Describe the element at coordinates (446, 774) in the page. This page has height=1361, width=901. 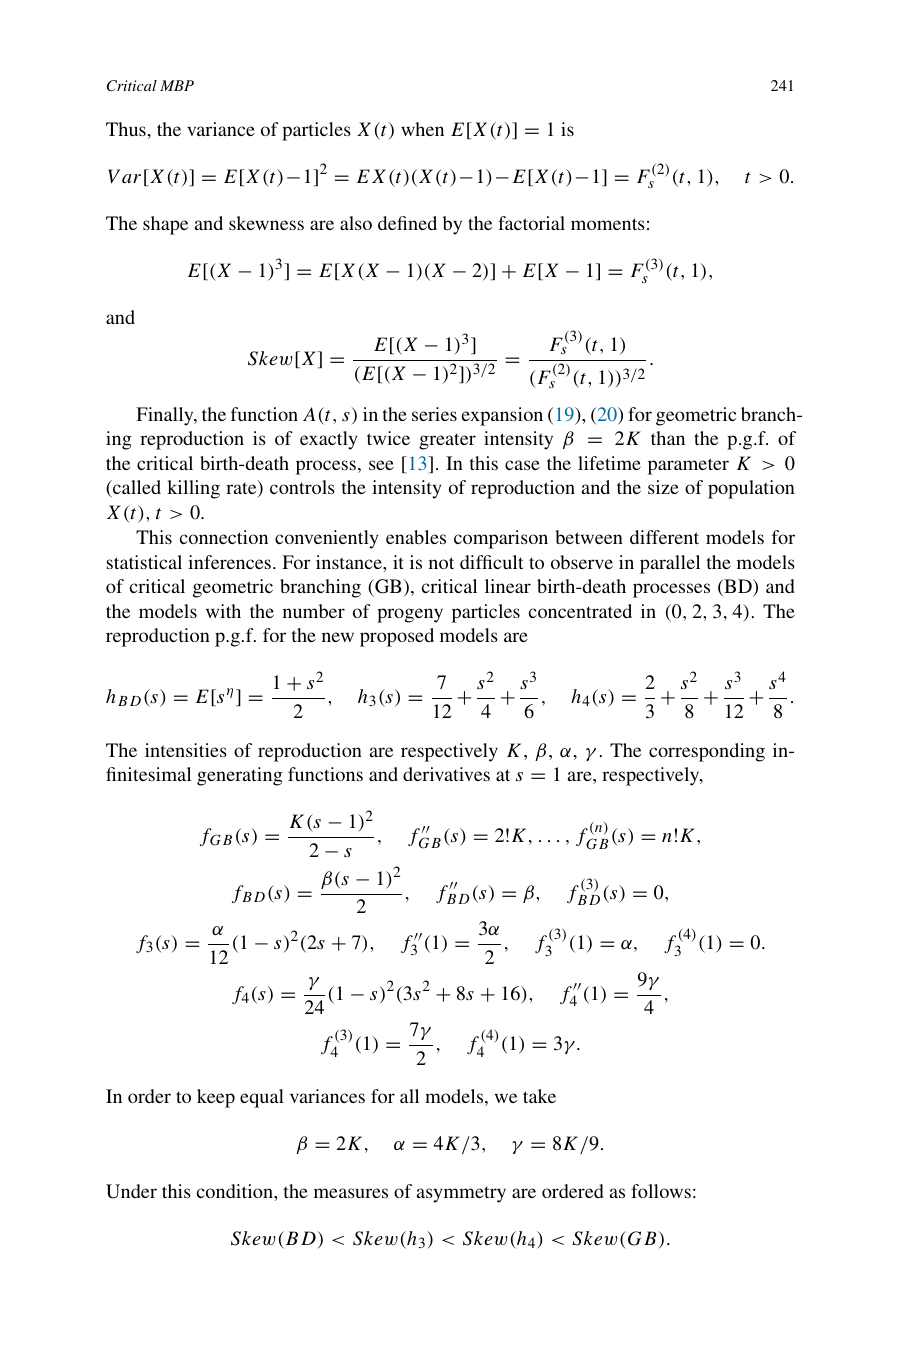
I see `derivatives` at that location.
